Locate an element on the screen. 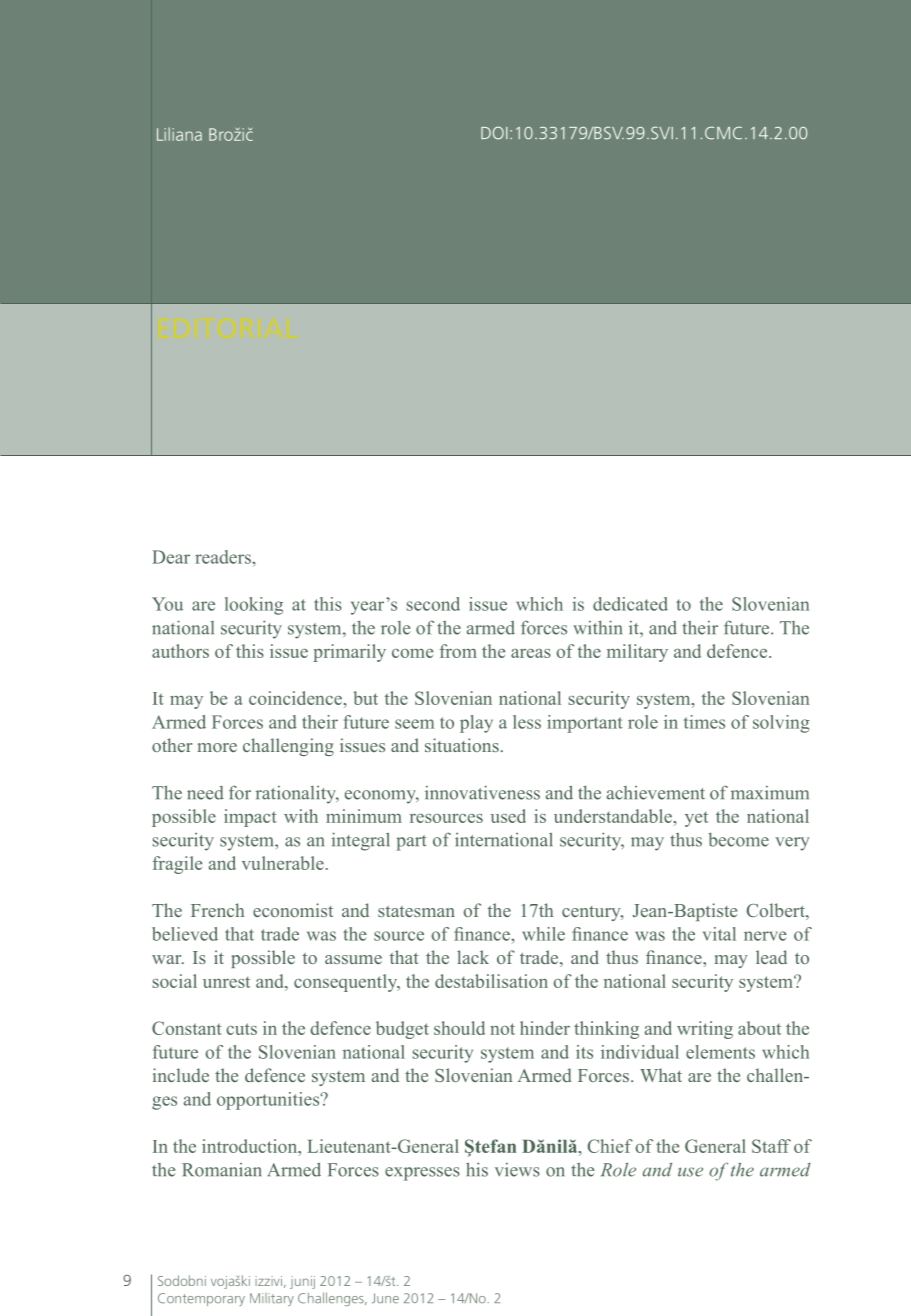 Image resolution: width=911 pixels, height=1316 pixels. play is located at coordinates (476, 724).
